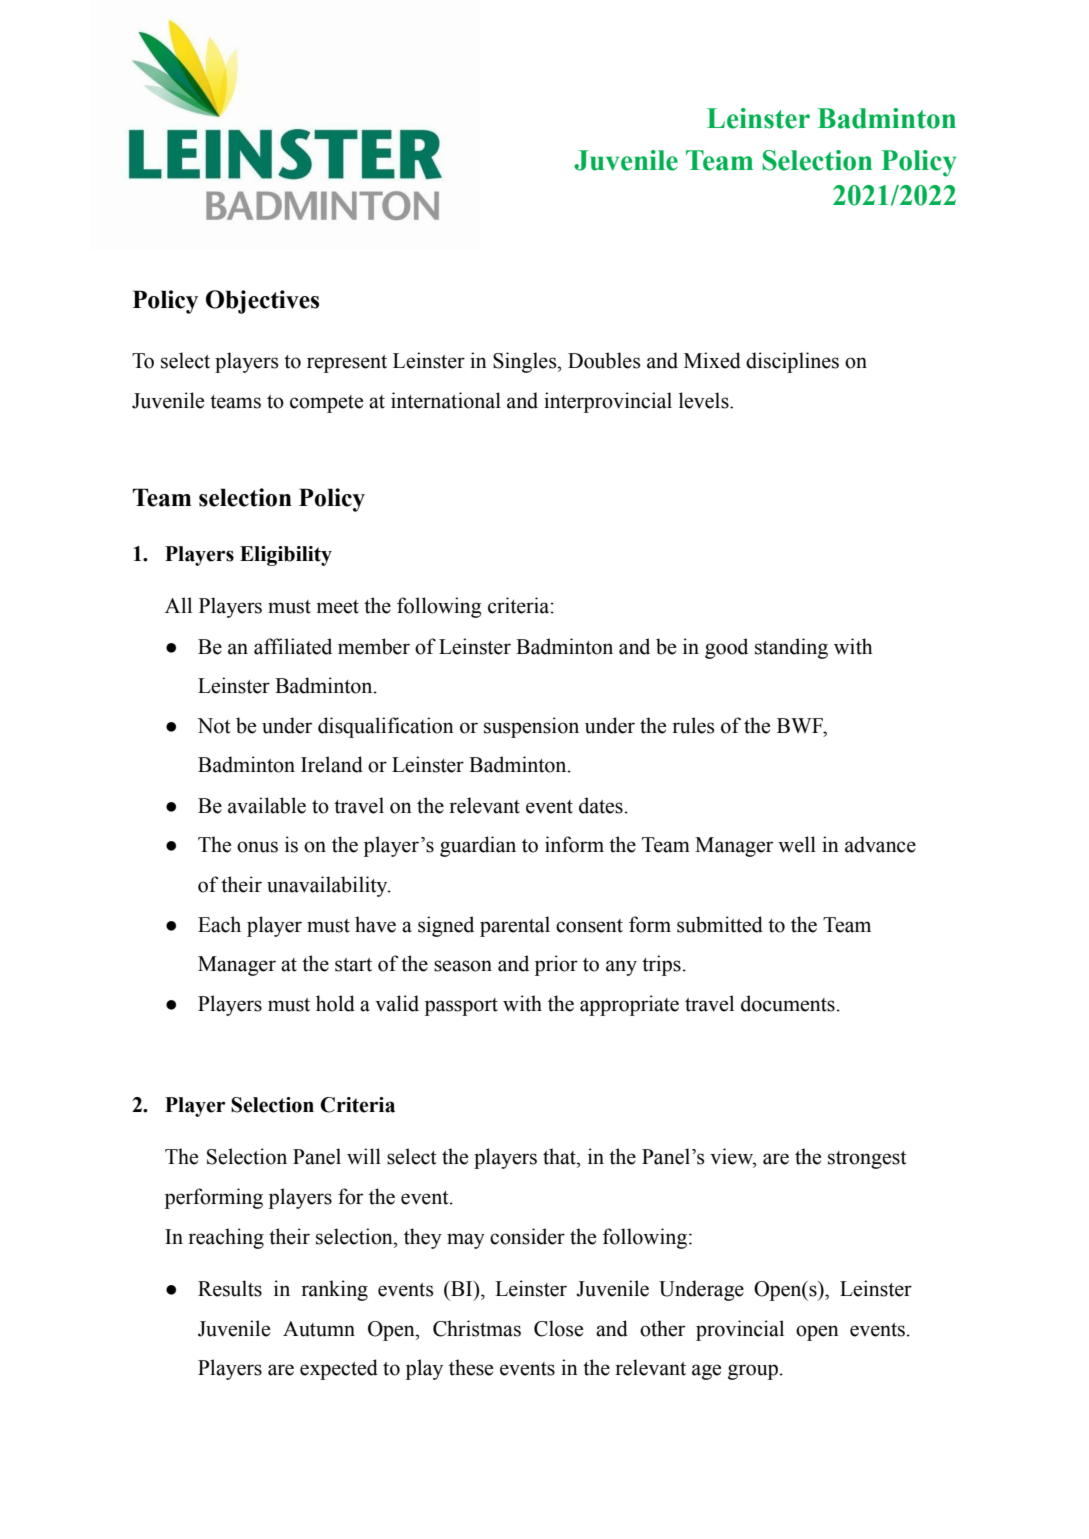 The height and width of the document is (1539, 1089). Describe the element at coordinates (262, 302) in the document. I see `Objectives` at that location.
